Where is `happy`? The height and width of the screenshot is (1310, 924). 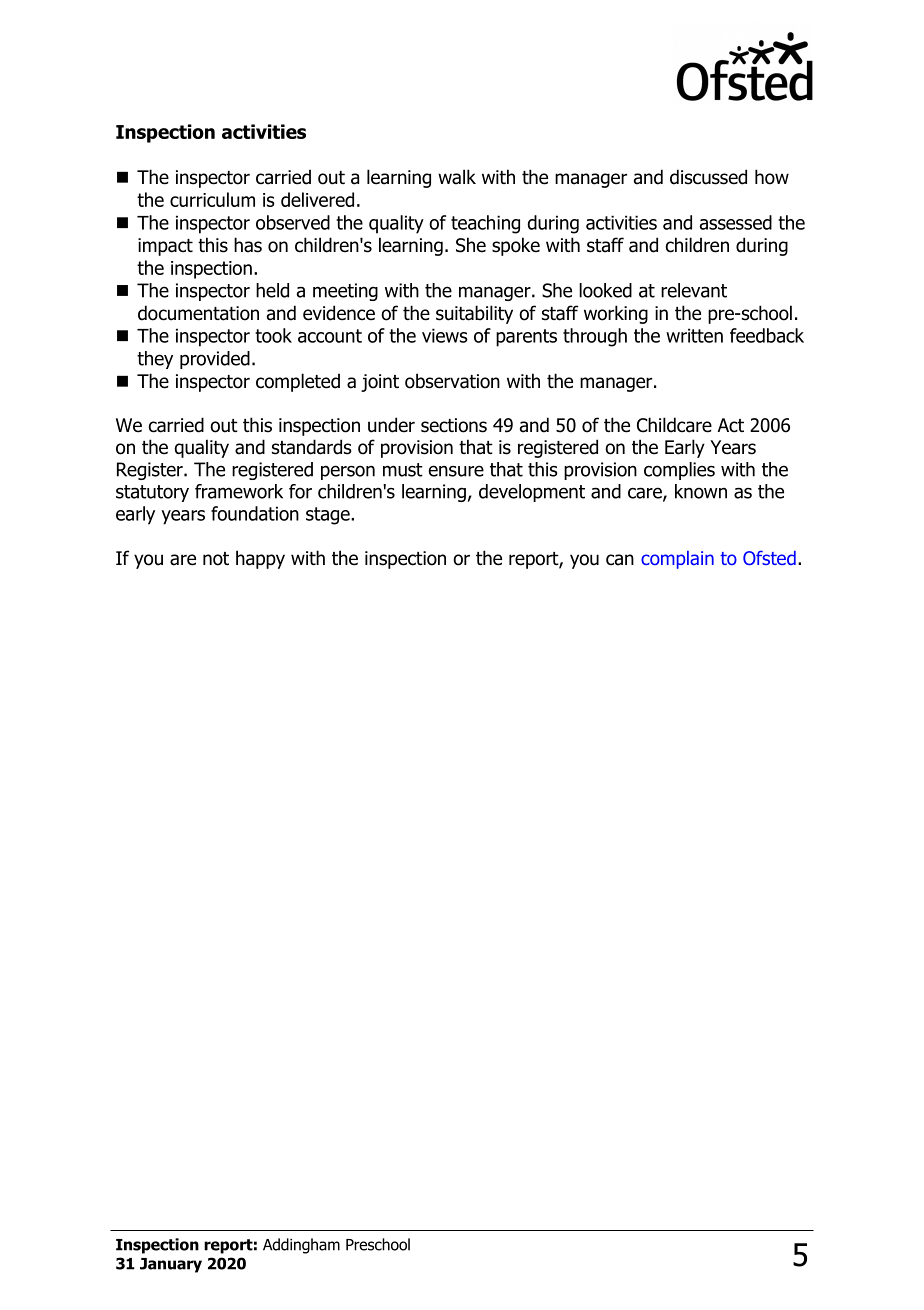 happy is located at coordinates (260, 559).
